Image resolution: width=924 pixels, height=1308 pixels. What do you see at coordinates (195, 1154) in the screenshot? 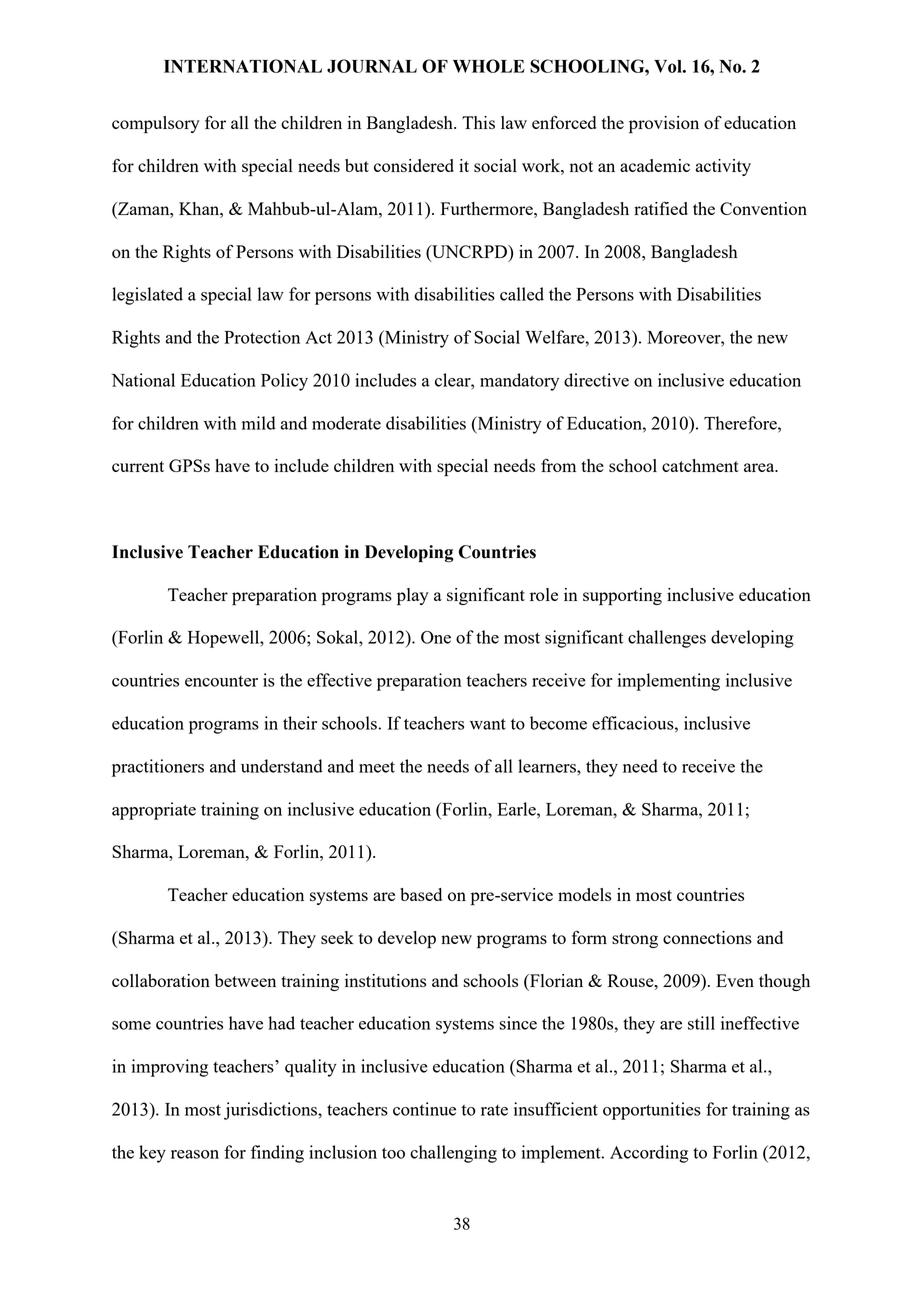
I see `reason` at bounding box center [195, 1154].
